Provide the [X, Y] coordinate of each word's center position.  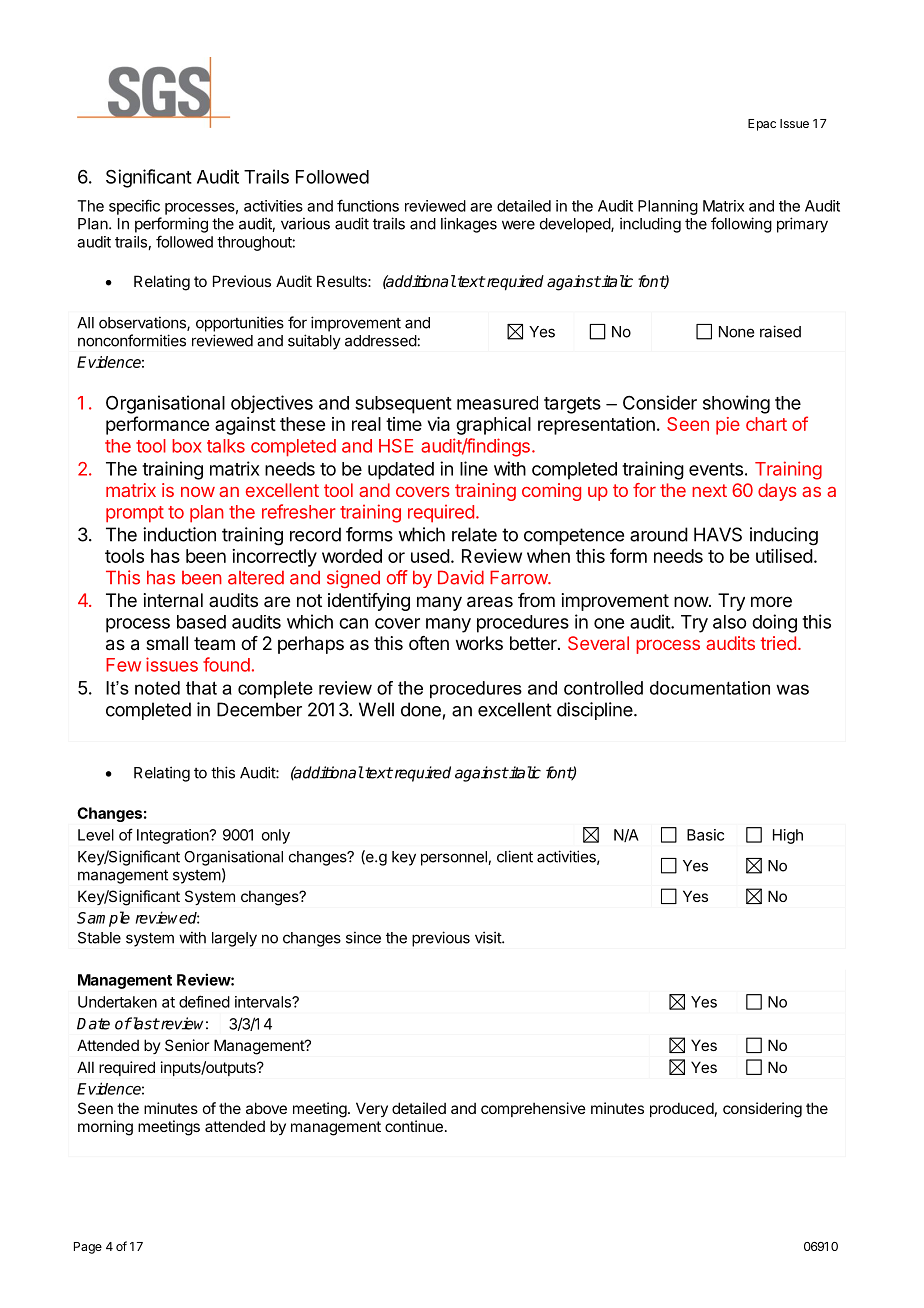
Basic [705, 835]
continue [414, 1126]
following [741, 225]
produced [682, 1109]
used [430, 556]
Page [88, 1248]
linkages [469, 225]
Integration [173, 836]
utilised [784, 556]
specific [134, 207]
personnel [455, 858]
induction [179, 534]
